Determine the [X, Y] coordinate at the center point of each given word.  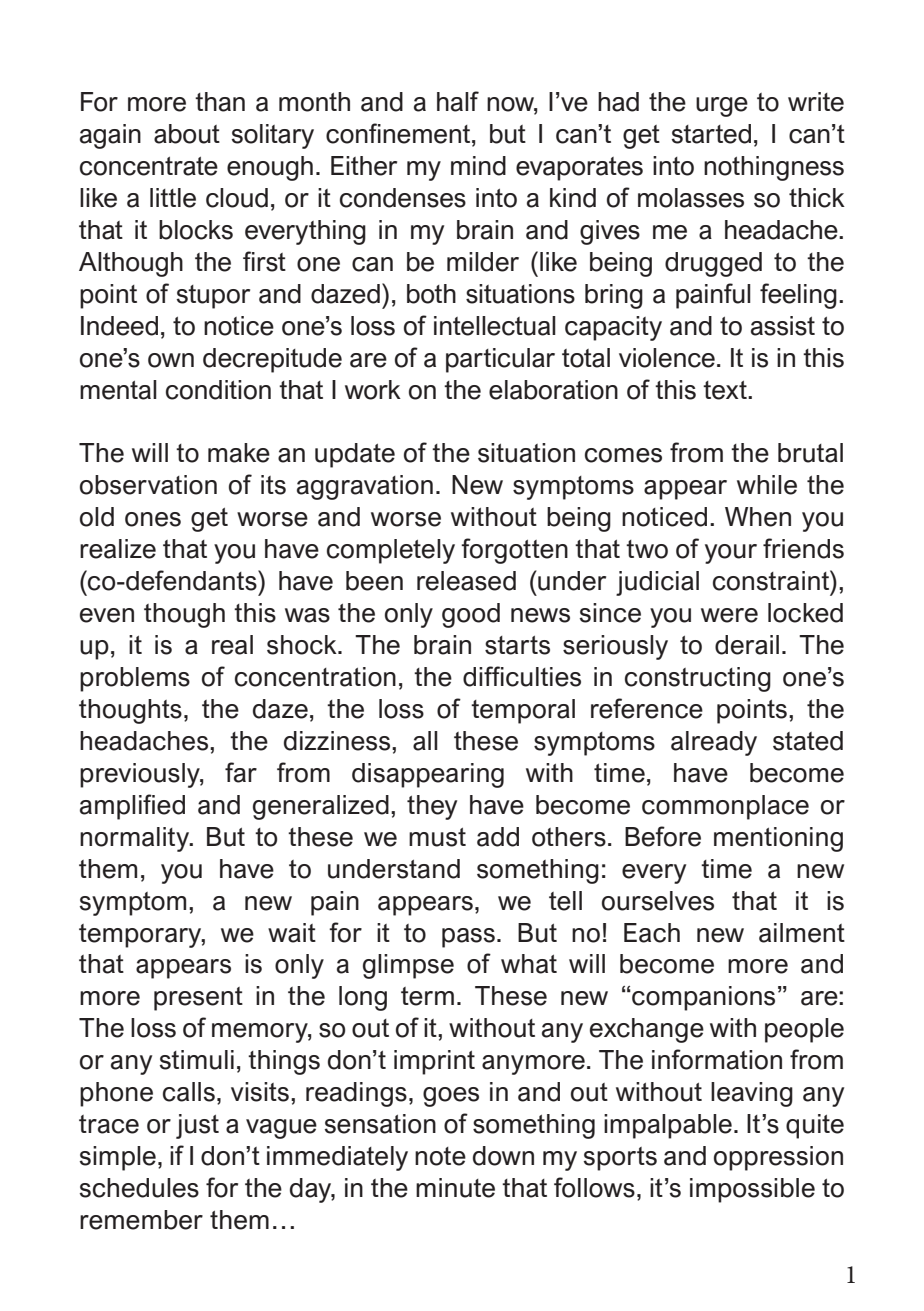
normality [136, 839]
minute [455, 1188]
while [767, 485]
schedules [139, 1188]
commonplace [725, 807]
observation [148, 485]
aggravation [365, 487]
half [458, 101]
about [187, 134]
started [711, 134]
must [437, 837]
